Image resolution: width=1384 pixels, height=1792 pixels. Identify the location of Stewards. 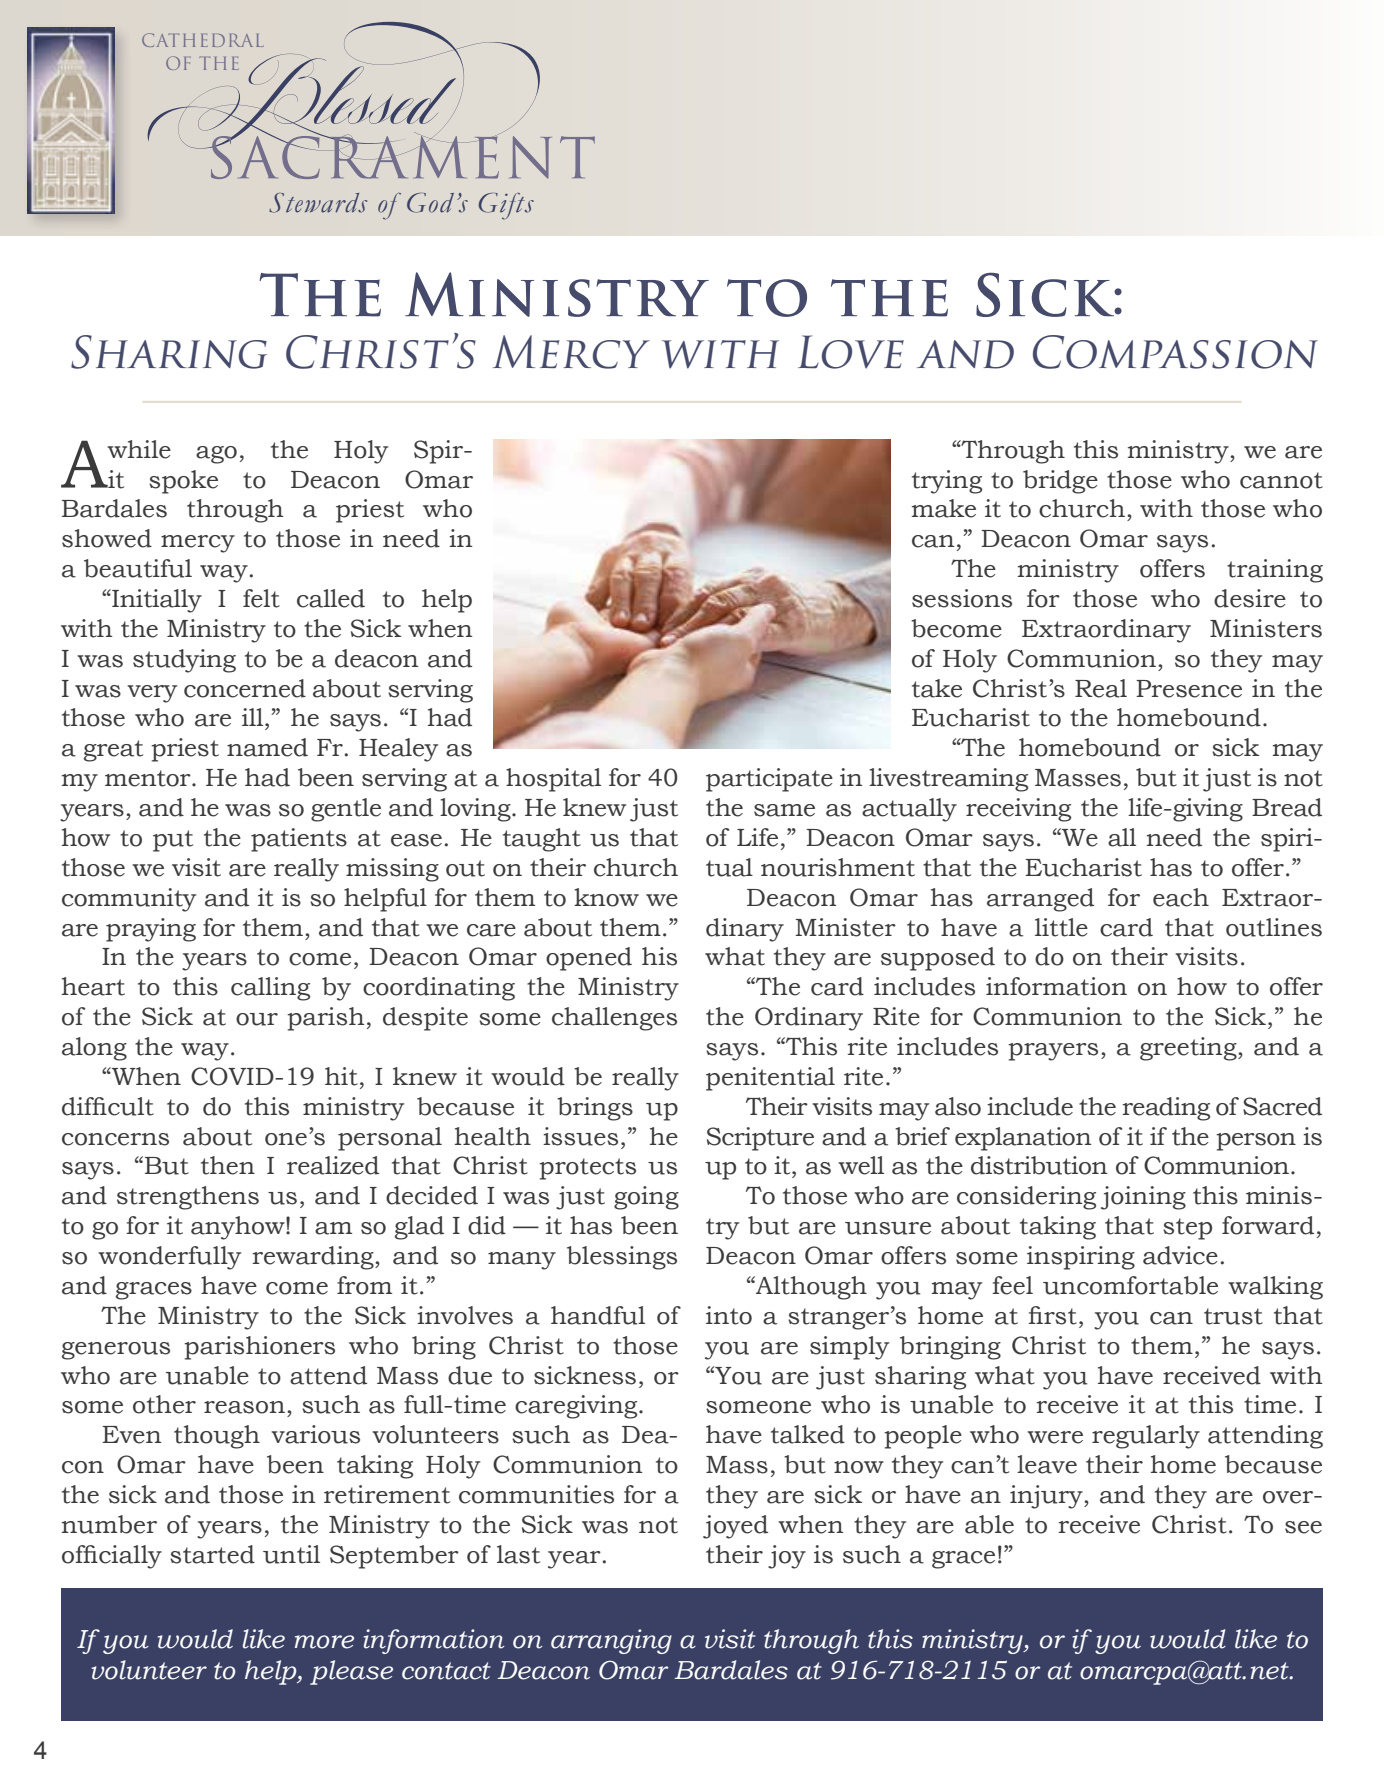
(318, 203).
